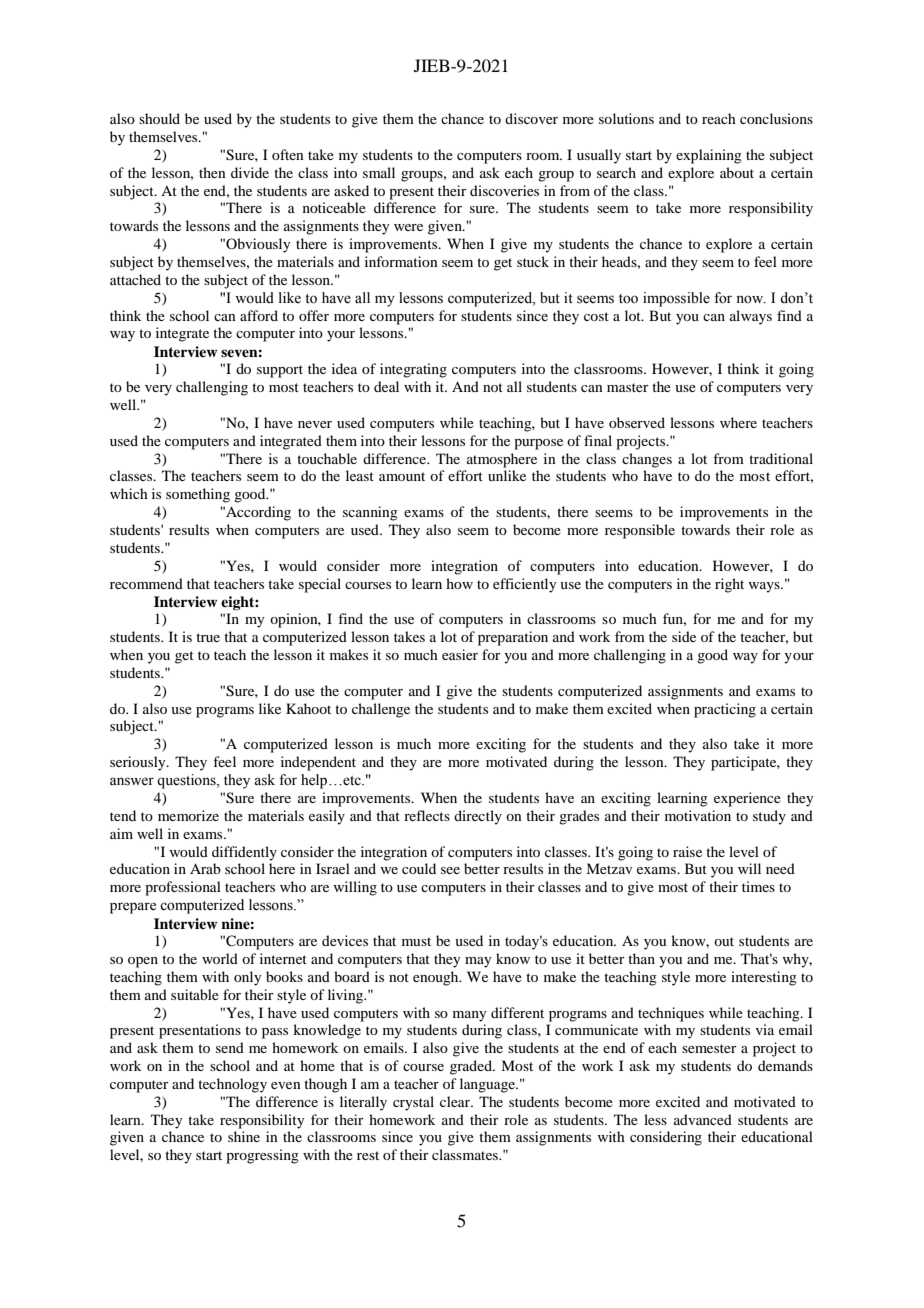 The width and height of the screenshot is (924, 1308). What do you see at coordinates (729, 585) in the screenshot?
I see `right` at bounding box center [729, 585].
